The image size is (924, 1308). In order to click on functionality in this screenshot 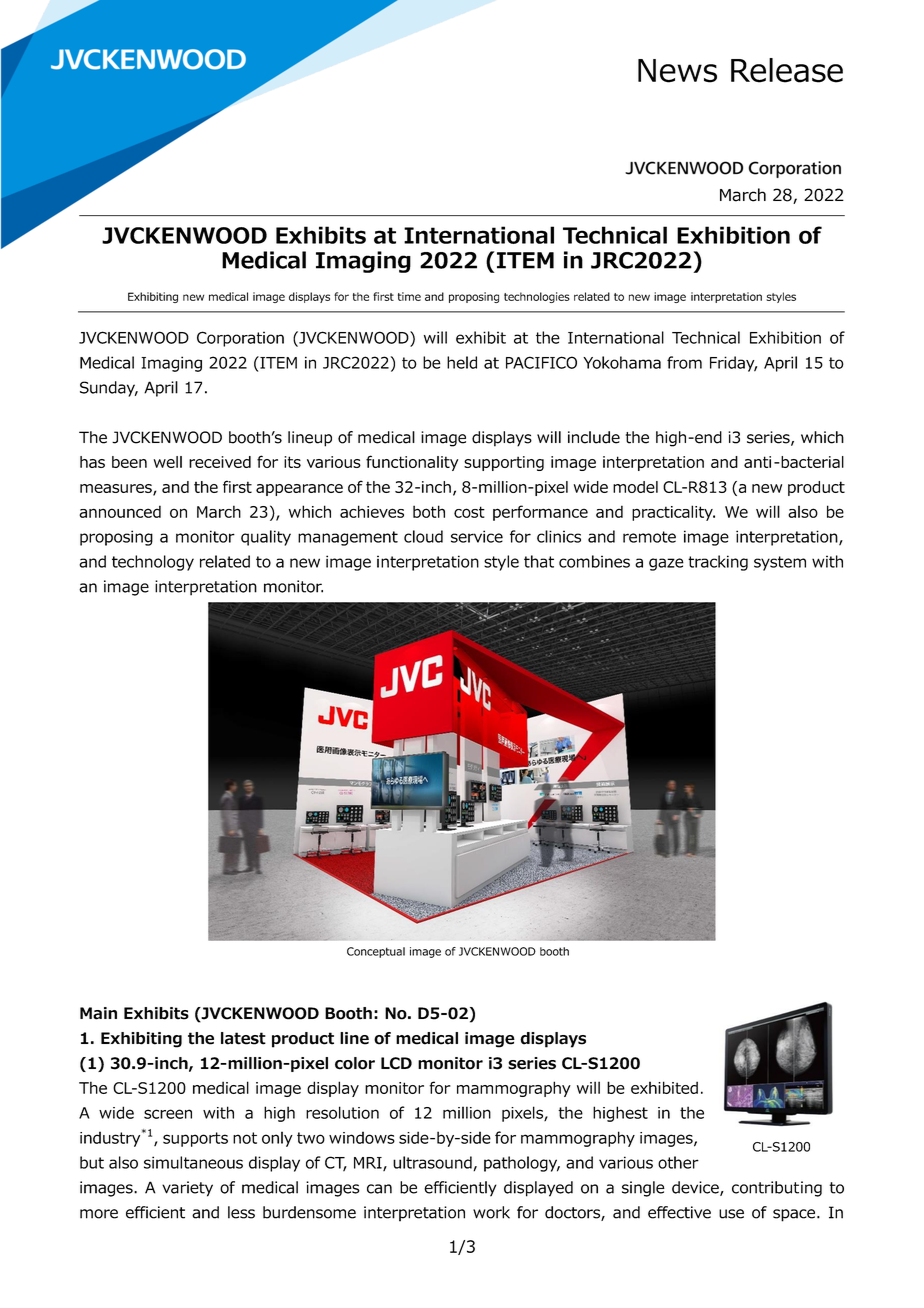, I will do `click(412, 463)`.
